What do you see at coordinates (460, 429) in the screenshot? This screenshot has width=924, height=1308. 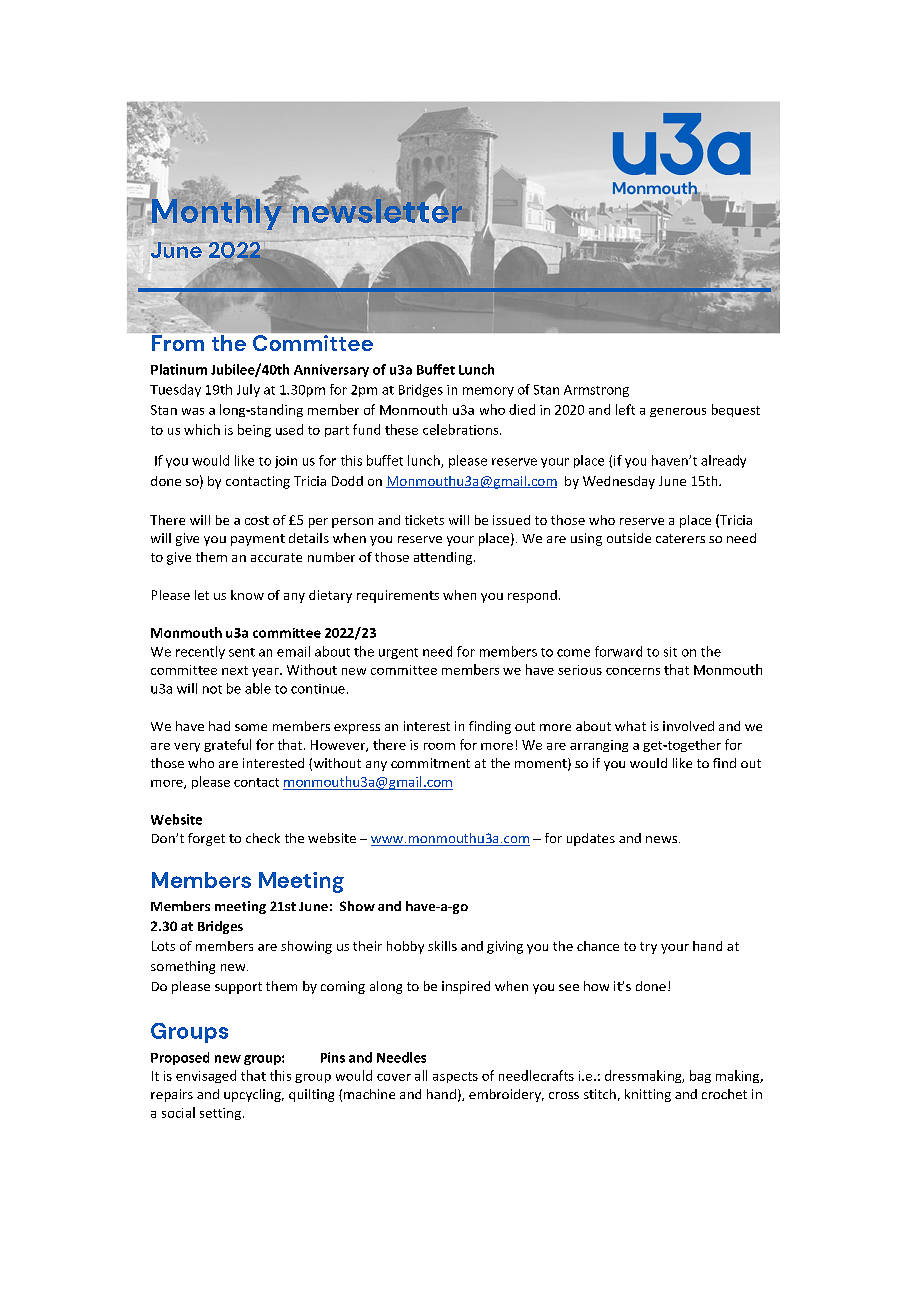 I see `celebrations` at bounding box center [460, 429].
